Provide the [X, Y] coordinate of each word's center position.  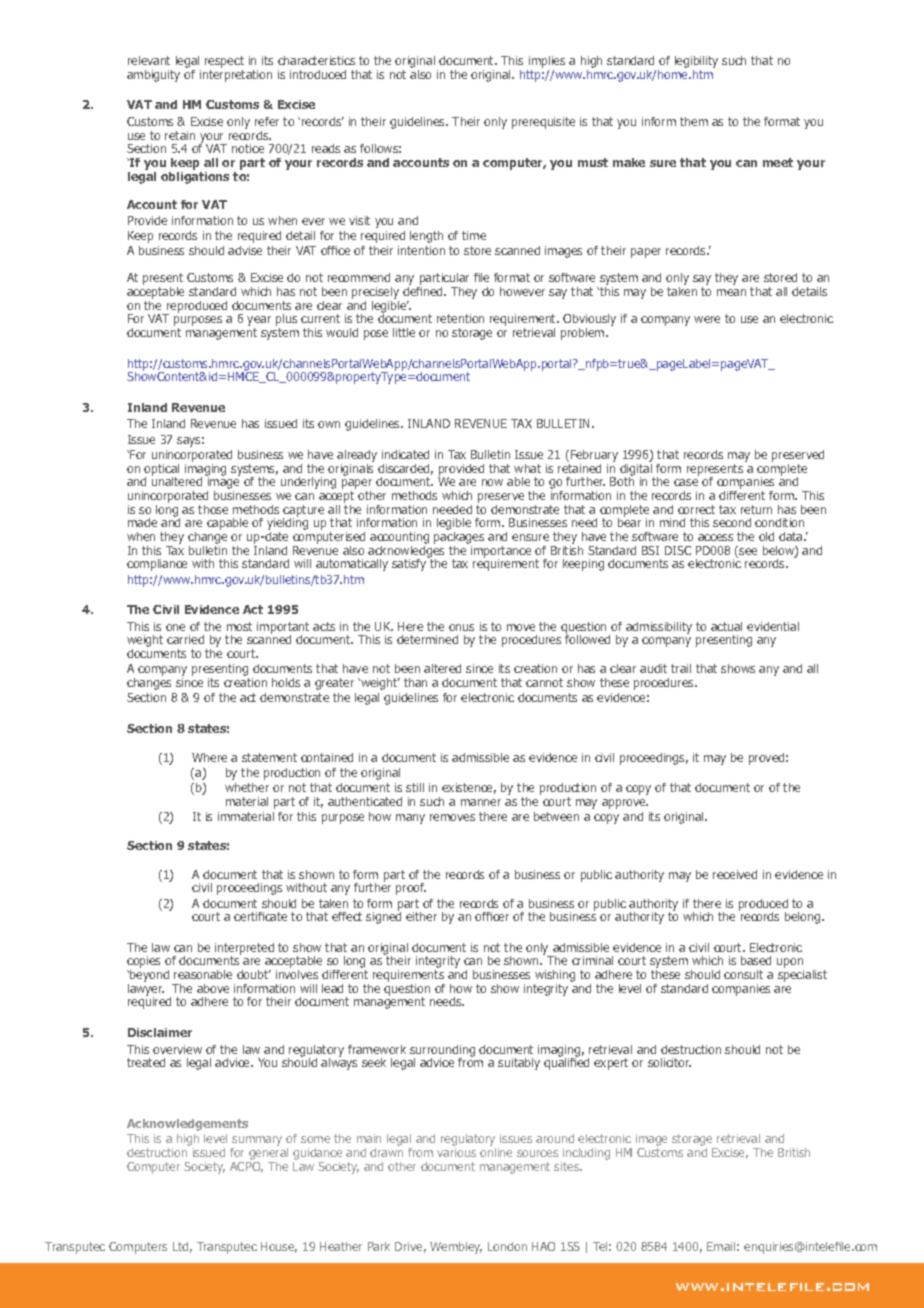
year [259, 322]
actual [726, 626]
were [707, 319]
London [507, 1246]
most [239, 626]
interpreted [244, 950]
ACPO [246, 1166]
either [421, 916]
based [756, 960]
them [694, 121]
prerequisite [543, 123]
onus [461, 627]
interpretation [236, 74]
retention [460, 318]
